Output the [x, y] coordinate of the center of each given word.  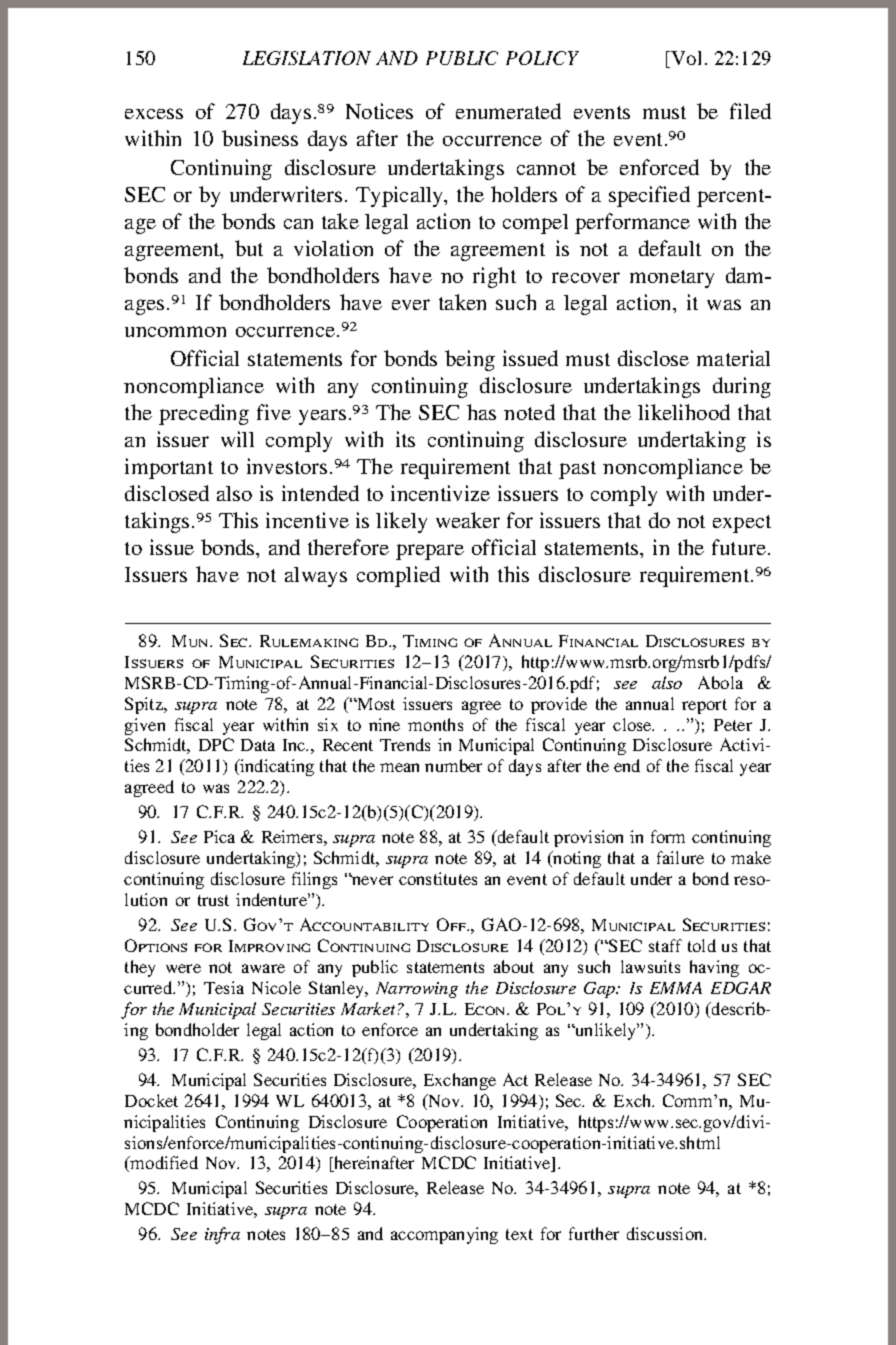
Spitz [145, 705]
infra [222, 1235]
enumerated [508, 111]
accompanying [444, 1235]
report [704, 706]
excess [154, 113]
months [435, 724]
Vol [685, 59]
